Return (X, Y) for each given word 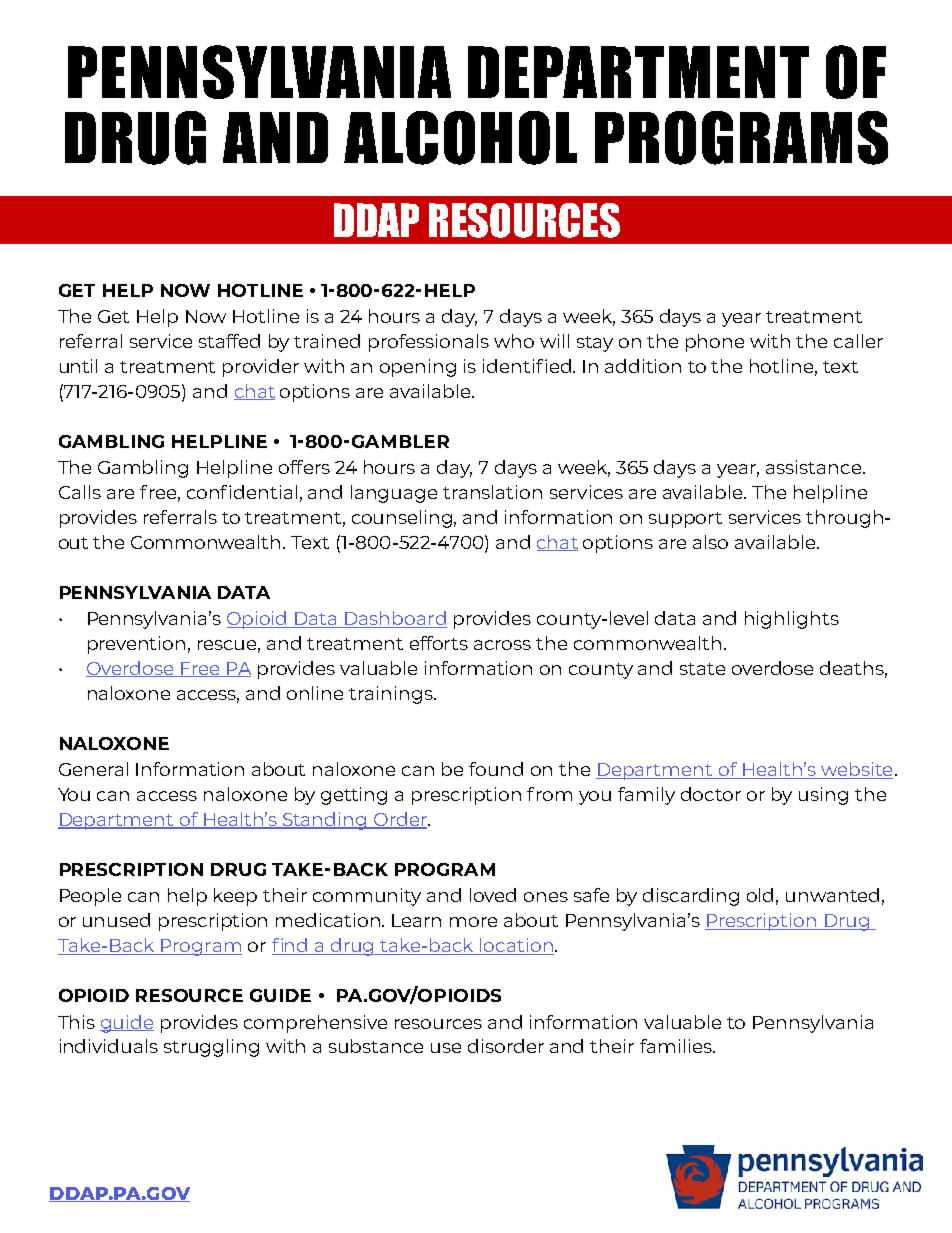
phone (715, 343)
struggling (211, 1048)
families (677, 1046)
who (514, 341)
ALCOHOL (460, 138)
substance (376, 1046)
